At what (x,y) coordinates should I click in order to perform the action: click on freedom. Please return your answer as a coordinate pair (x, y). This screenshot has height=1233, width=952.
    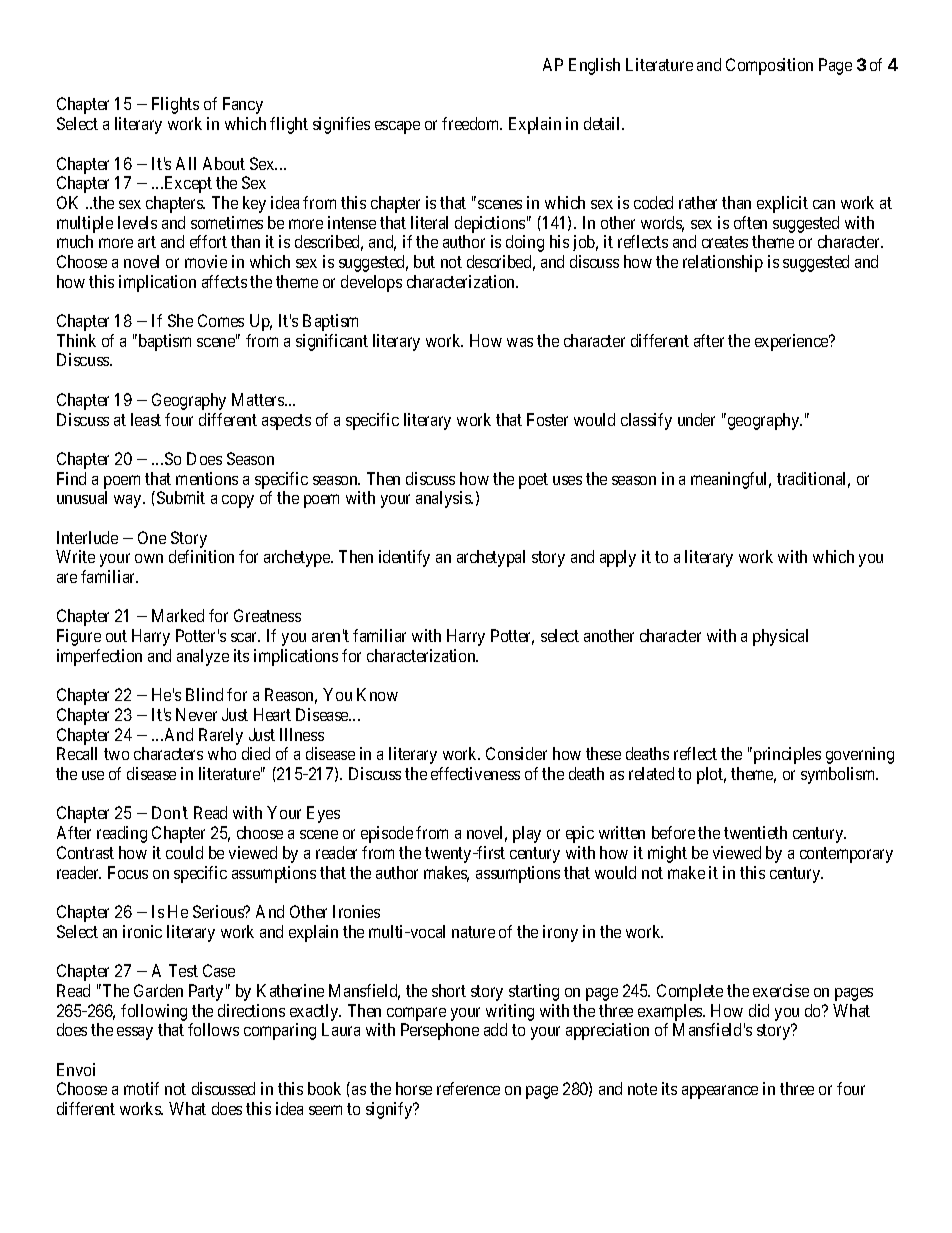
    Looking at the image, I should click on (472, 123).
